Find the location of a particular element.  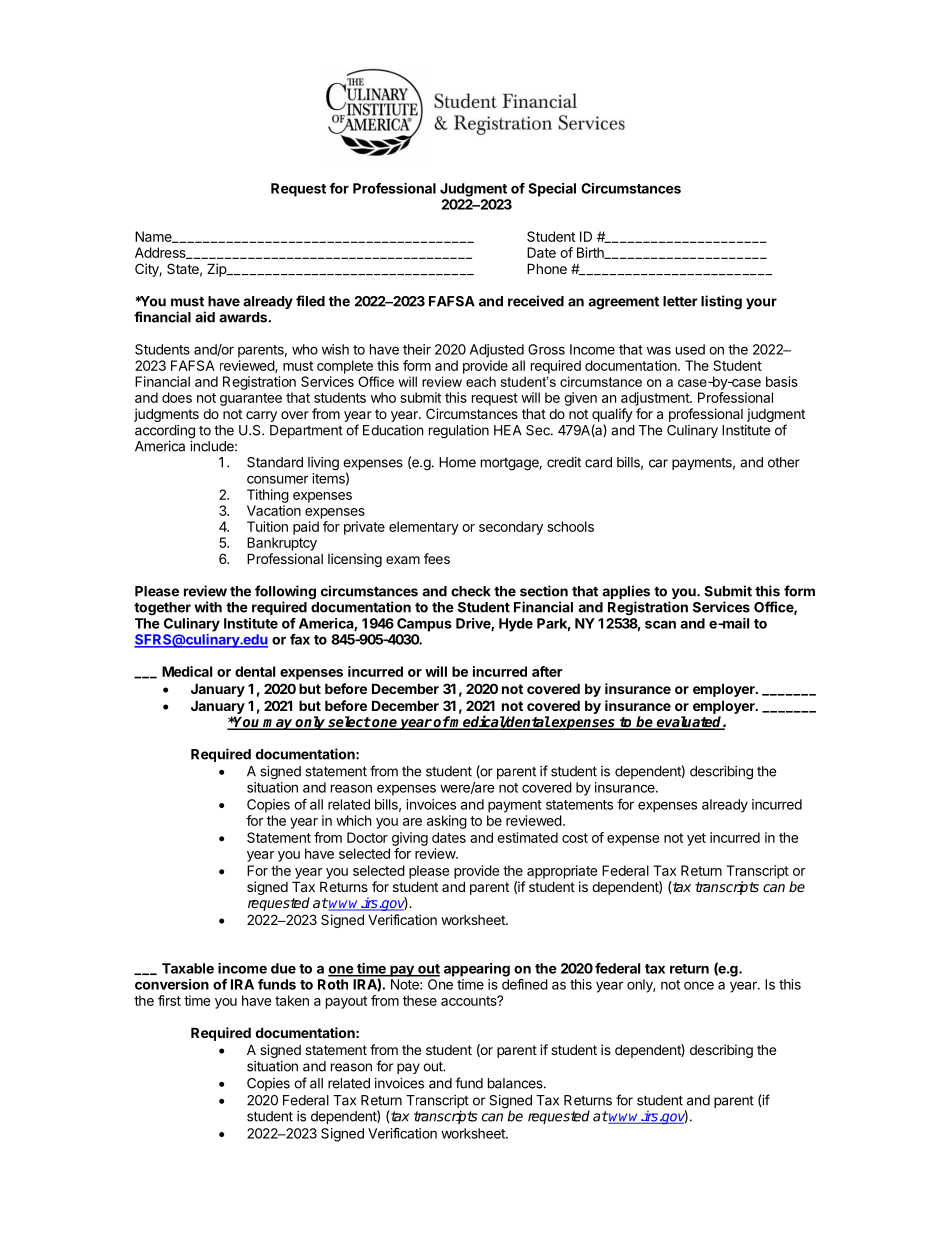

asking is located at coordinates (447, 822).
